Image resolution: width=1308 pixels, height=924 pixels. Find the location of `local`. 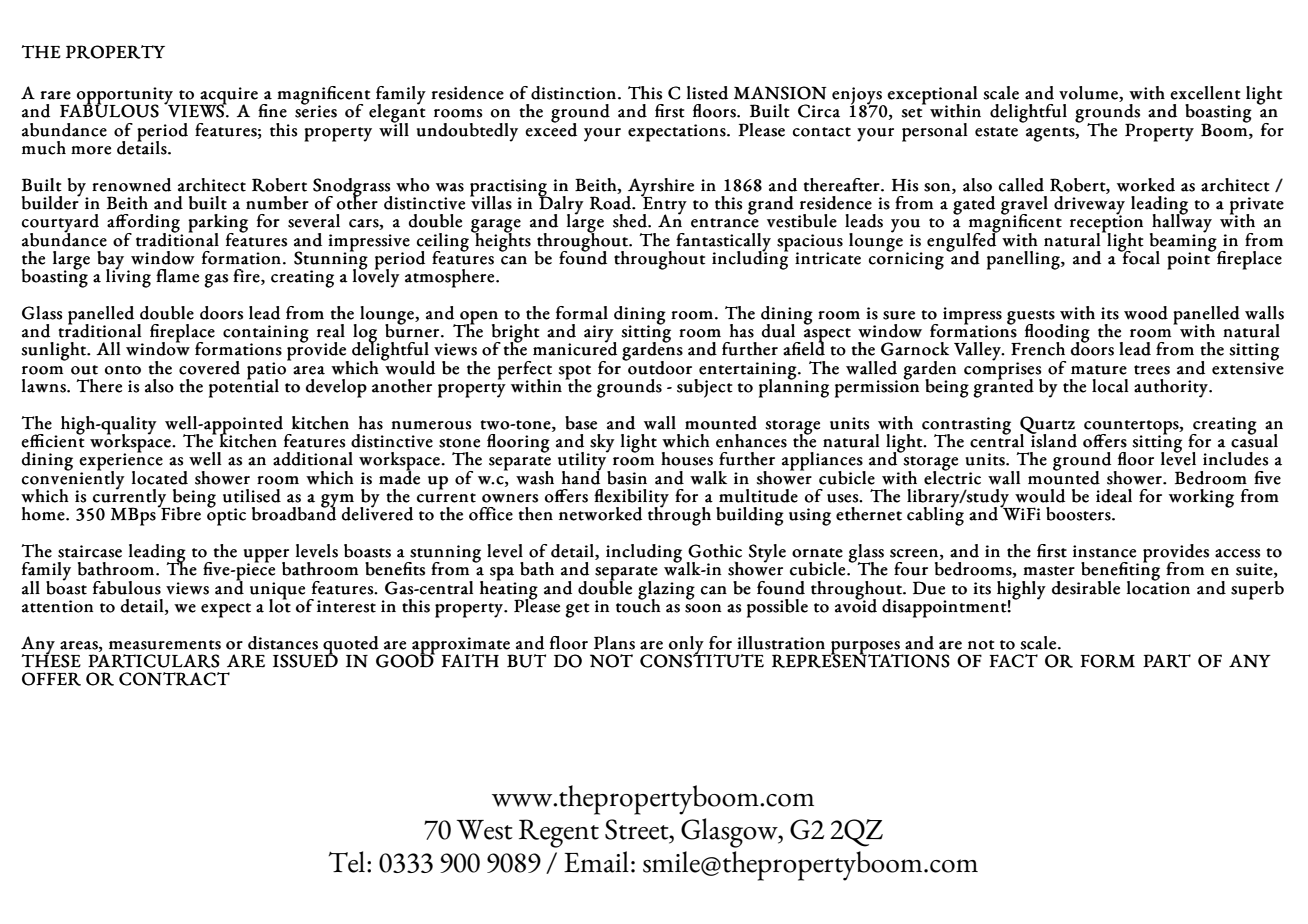

local is located at coordinates (1110, 386).
